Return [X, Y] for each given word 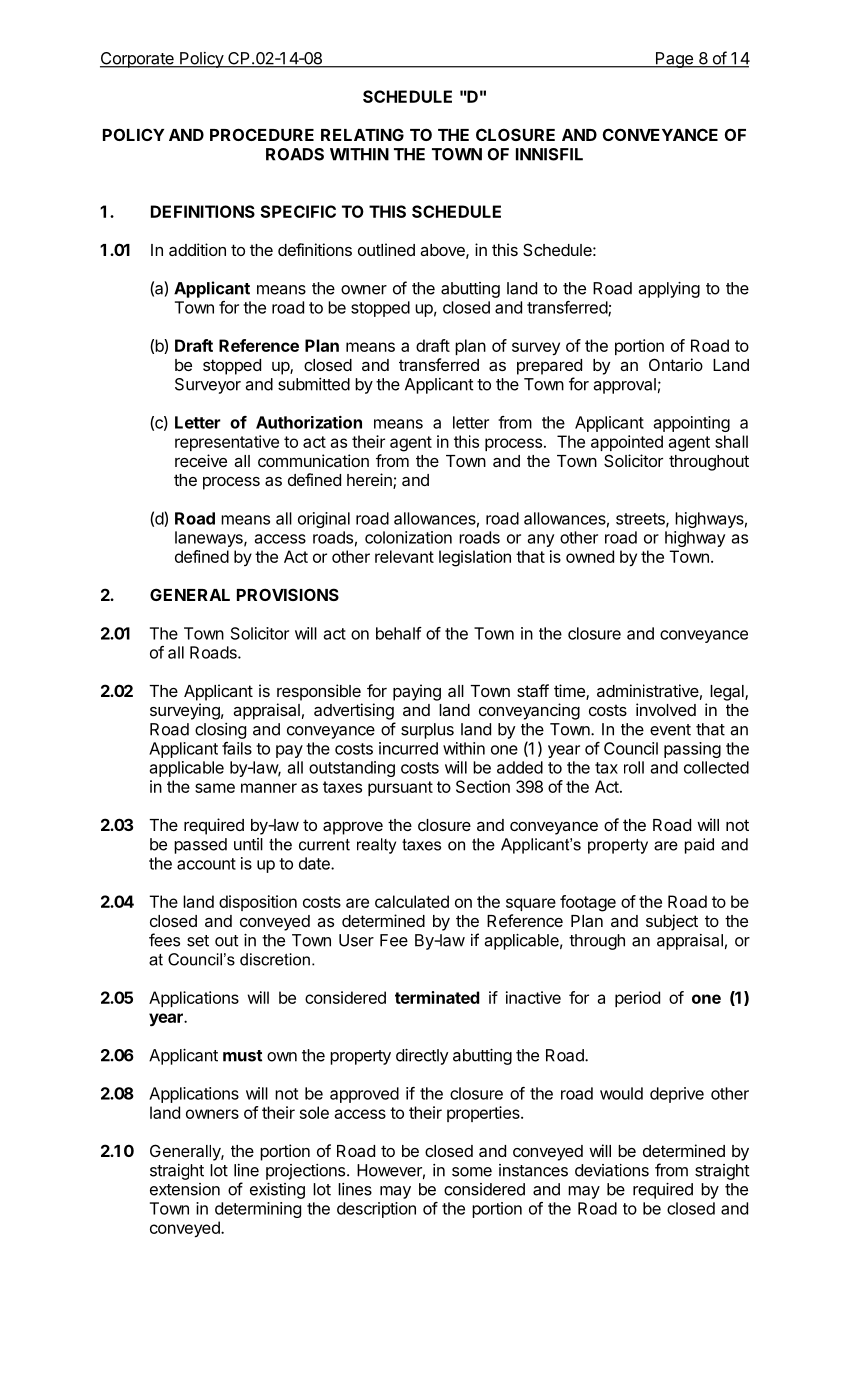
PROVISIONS [288, 594]
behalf [399, 633]
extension [185, 1189]
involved [666, 709]
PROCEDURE [262, 134]
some [472, 1172]
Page [674, 60]
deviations [612, 1170]
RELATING [362, 134]
